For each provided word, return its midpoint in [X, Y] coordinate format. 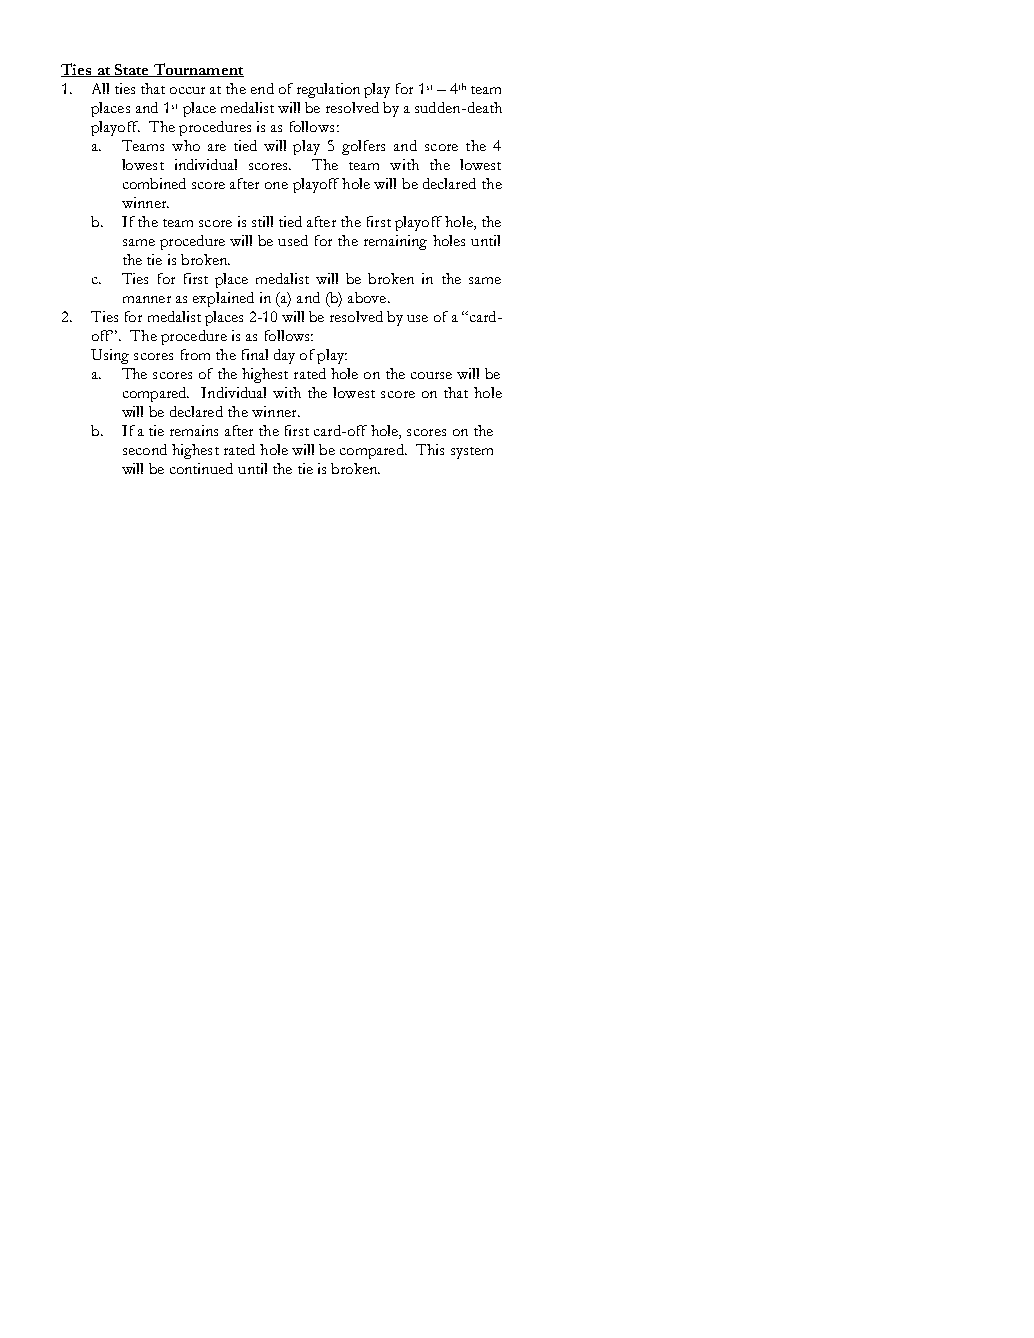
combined [154, 183]
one [276, 185]
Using [110, 356]
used [293, 240]
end [262, 88]
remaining [395, 242]
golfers [363, 147]
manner [147, 299]
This [430, 449]
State [132, 70]
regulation [328, 90]
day [284, 356]
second [145, 449]
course [431, 375]
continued [201, 468]
